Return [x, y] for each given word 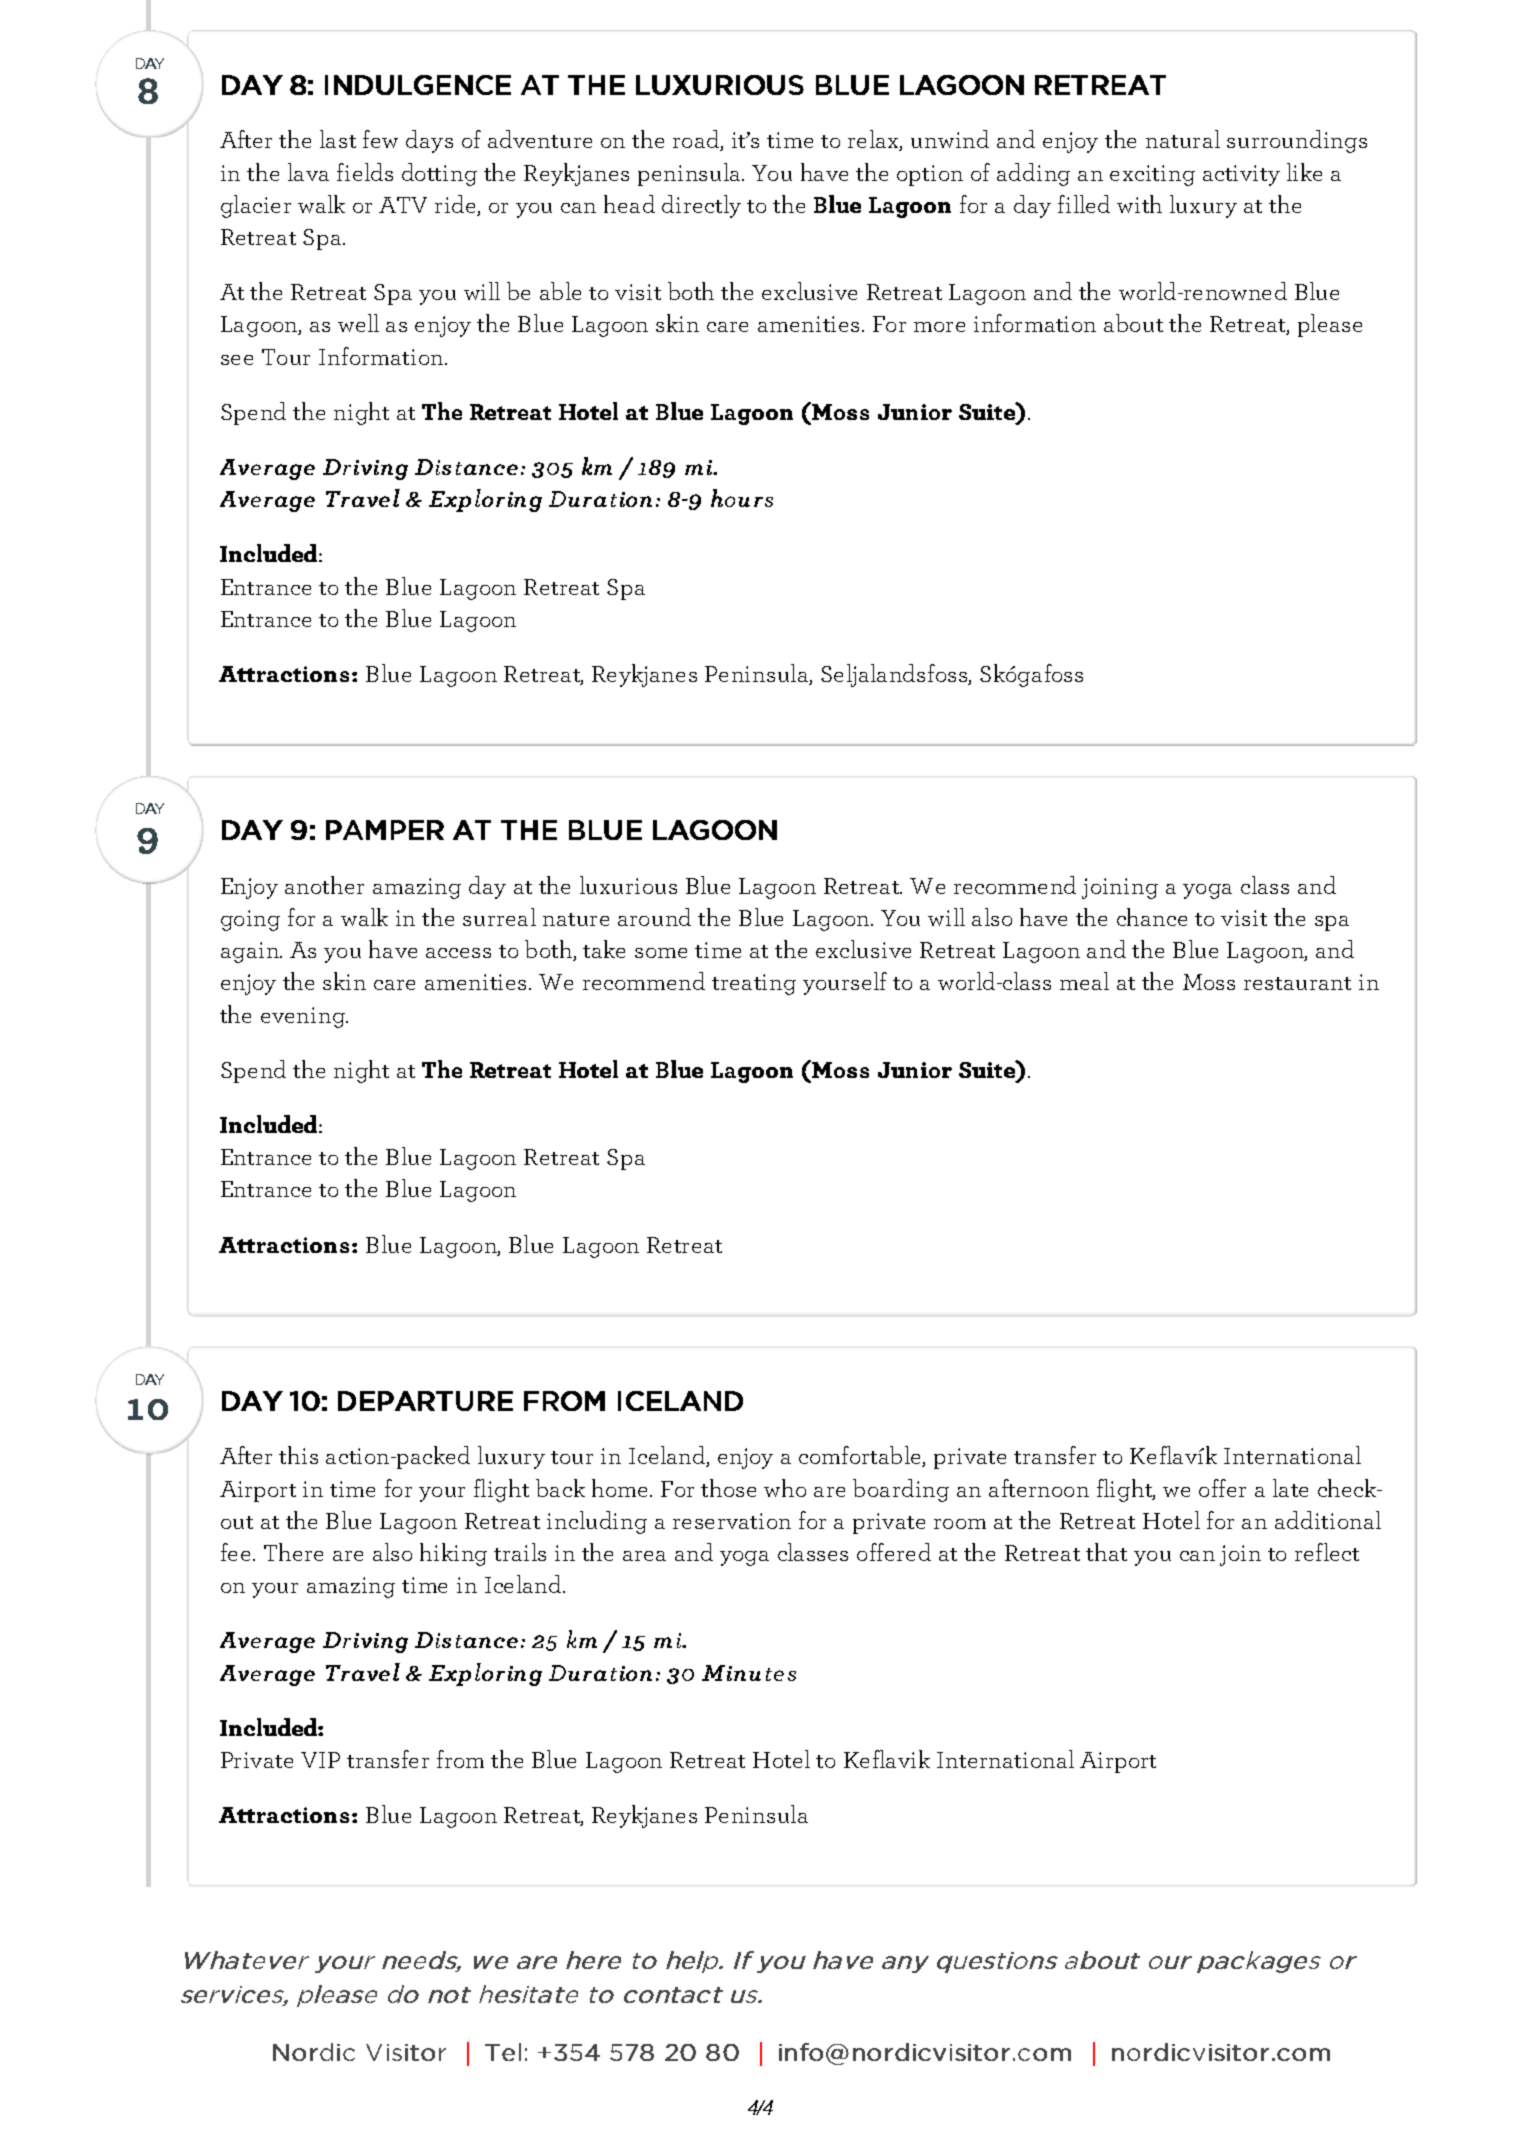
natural [1183, 139]
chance [1152, 917]
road [697, 140]
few [380, 139]
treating [754, 984]
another [324, 885]
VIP [320, 1760]
